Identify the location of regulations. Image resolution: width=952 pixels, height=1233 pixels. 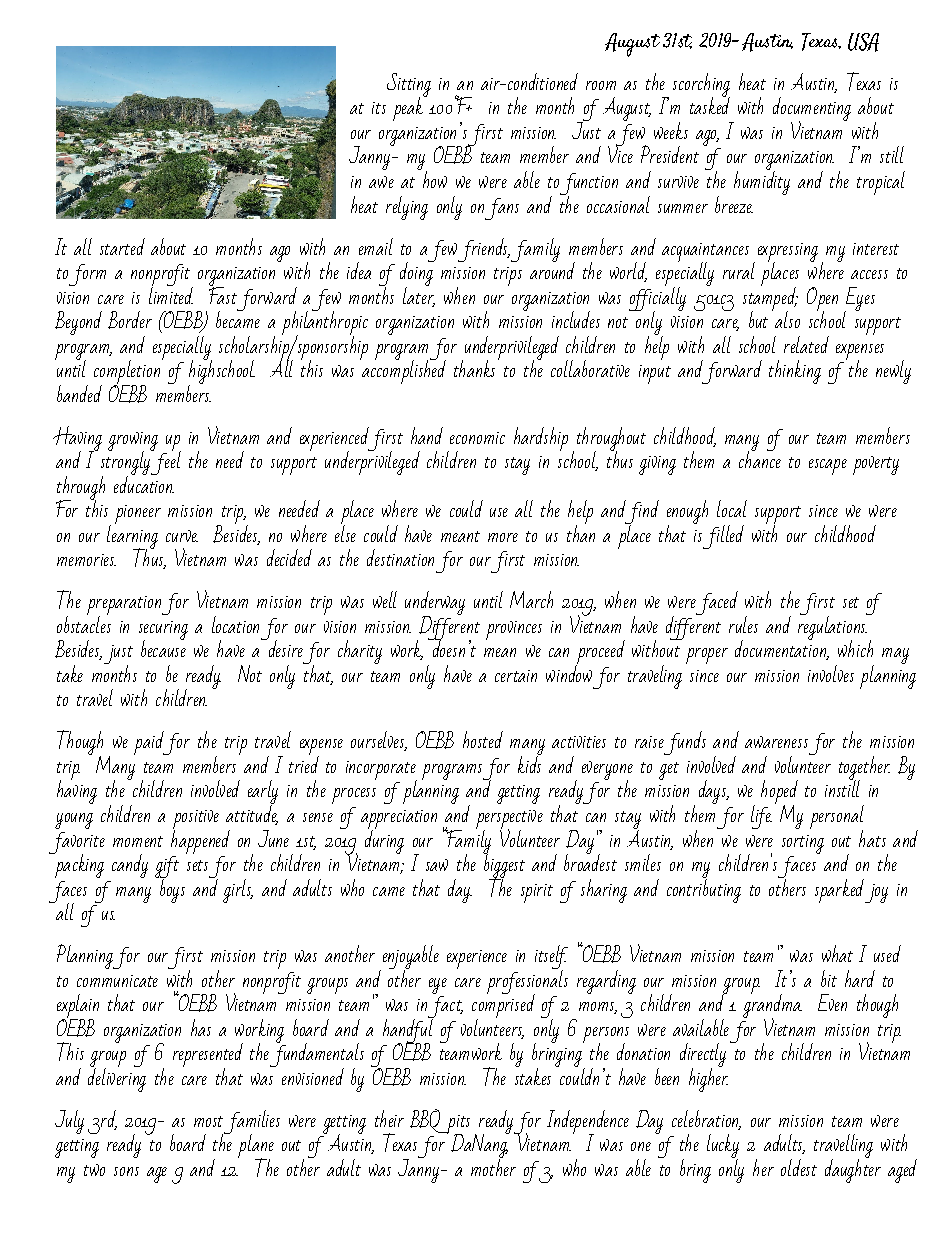
(833, 628).
